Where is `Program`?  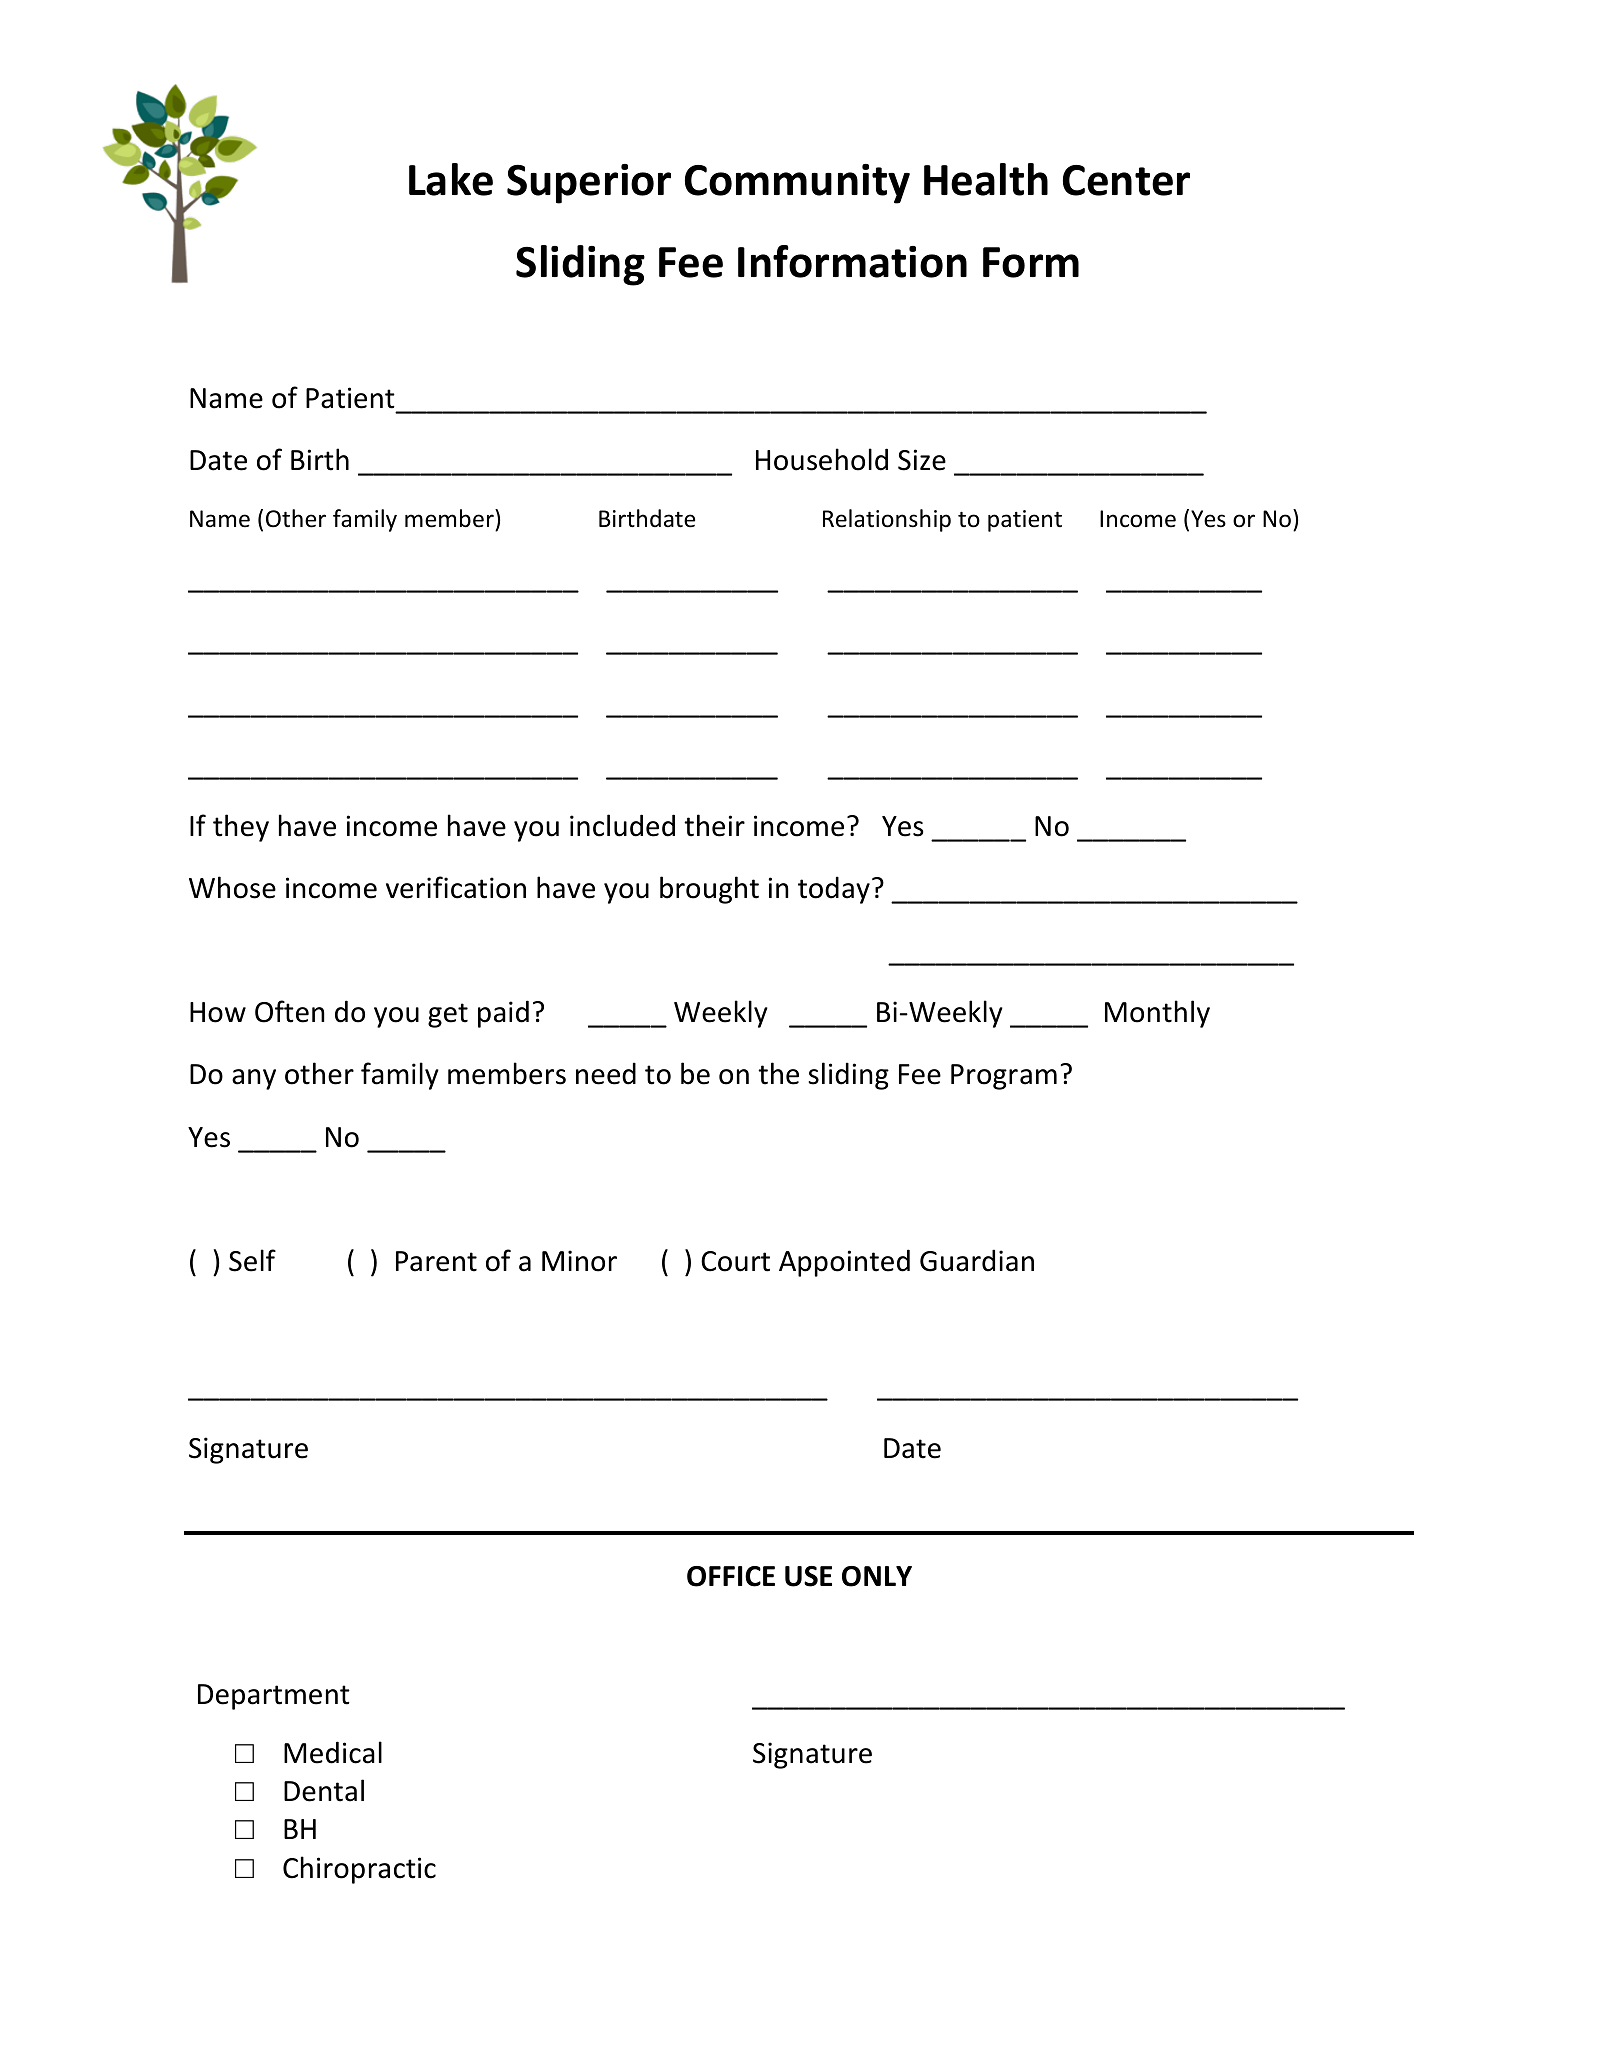
Program is located at coordinates (1004, 1077).
